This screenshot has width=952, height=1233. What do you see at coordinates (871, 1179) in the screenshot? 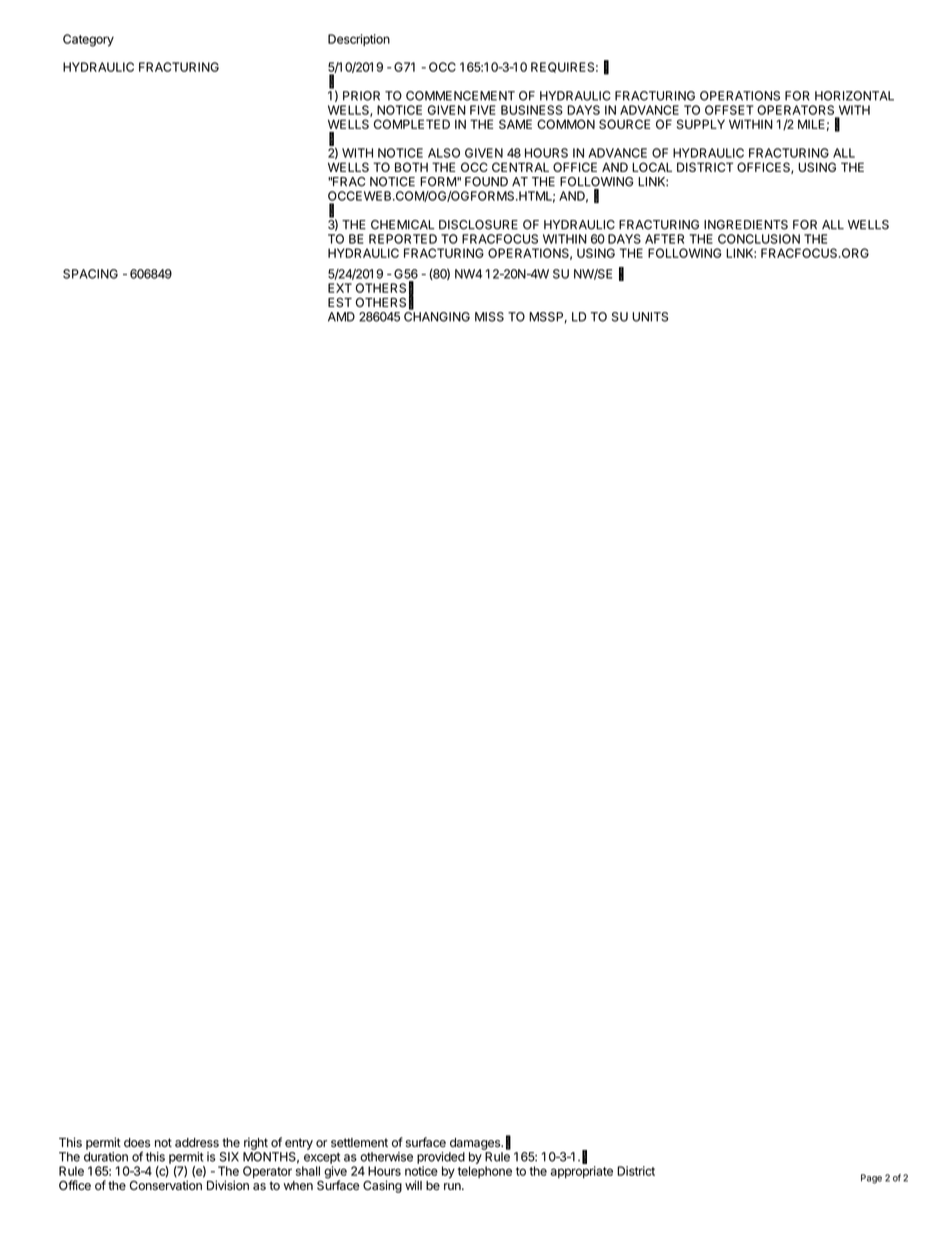
I see `Page` at bounding box center [871, 1179].
